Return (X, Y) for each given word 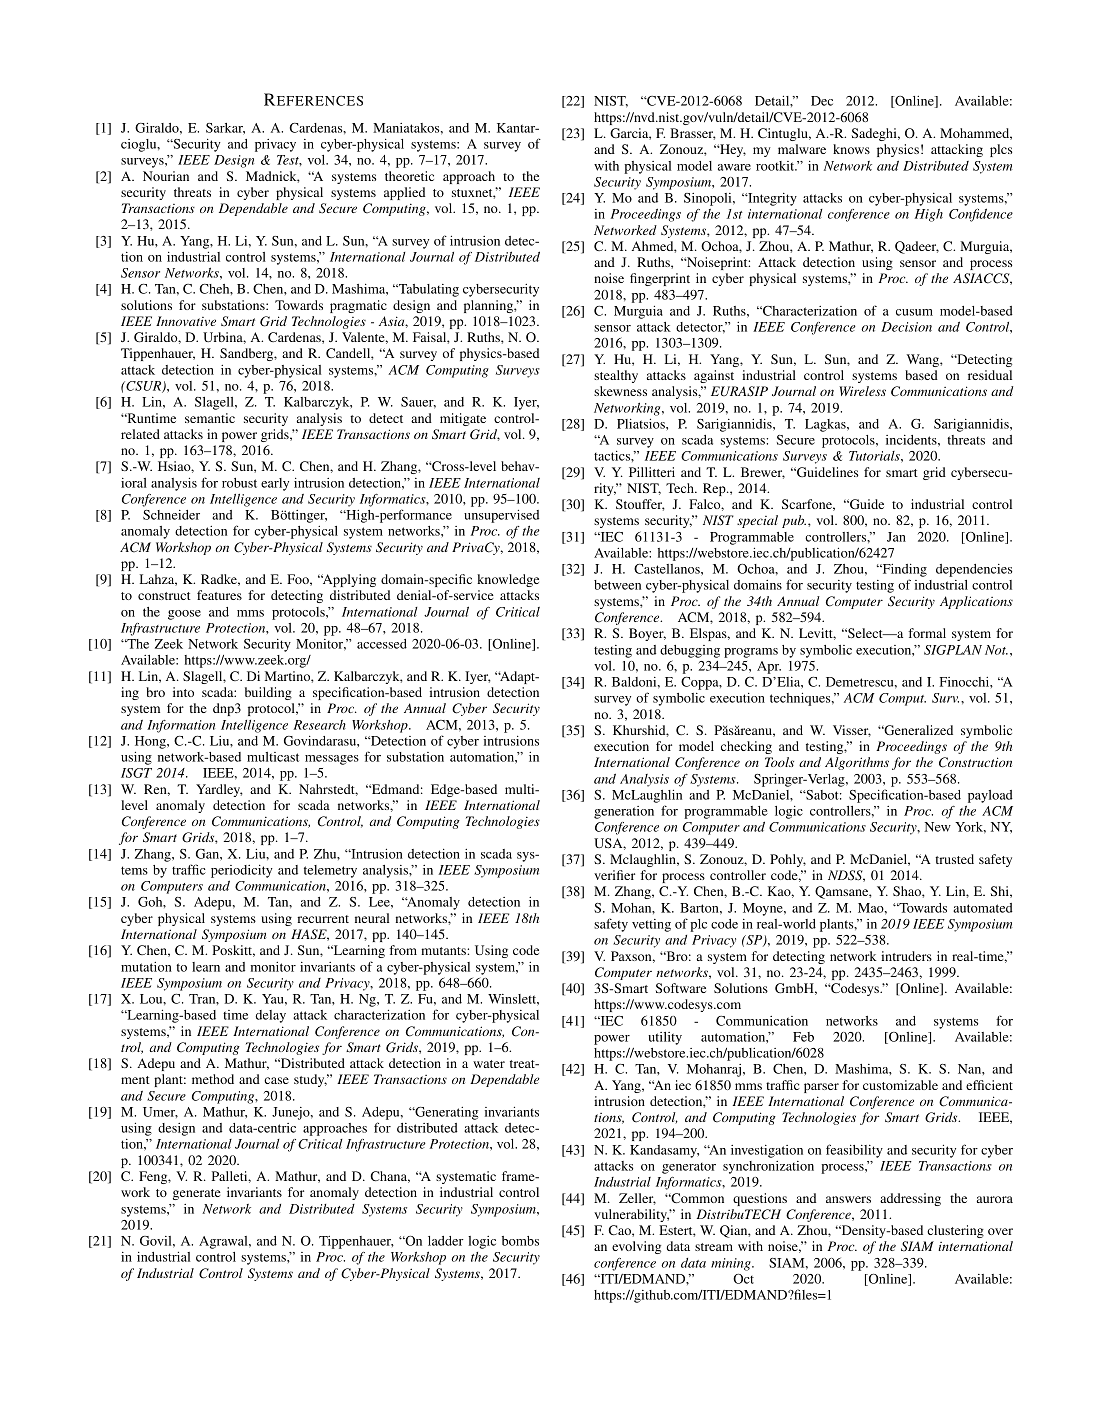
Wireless (862, 391)
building (268, 693)
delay (270, 1016)
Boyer (647, 634)
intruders (906, 956)
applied (404, 193)
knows (851, 149)
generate (197, 1194)
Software (681, 988)
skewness (620, 391)
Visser (852, 731)
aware (734, 167)
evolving (636, 1247)
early (275, 484)
